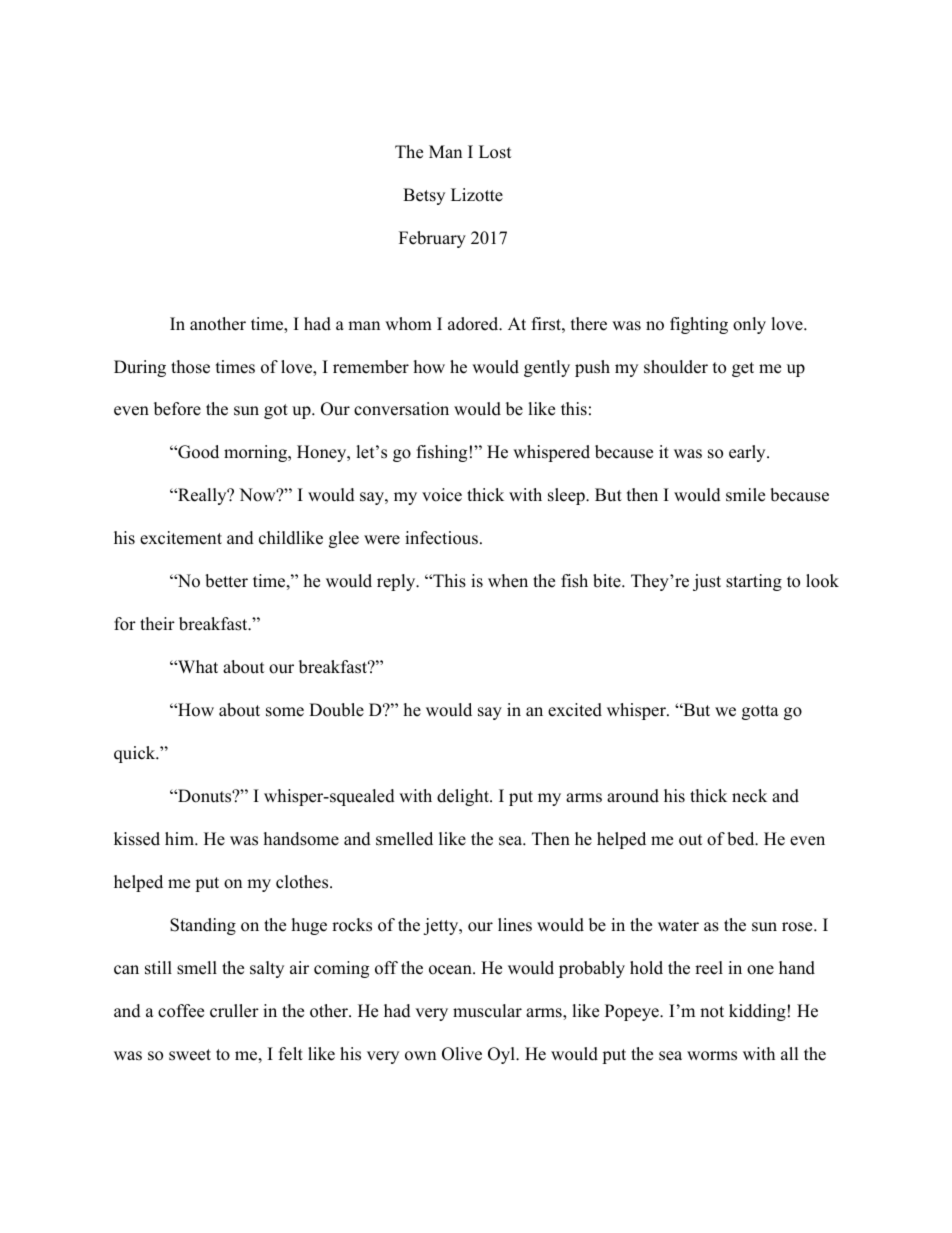  What do you see at coordinates (495, 152) in the screenshot?
I see `Lost` at bounding box center [495, 152].
